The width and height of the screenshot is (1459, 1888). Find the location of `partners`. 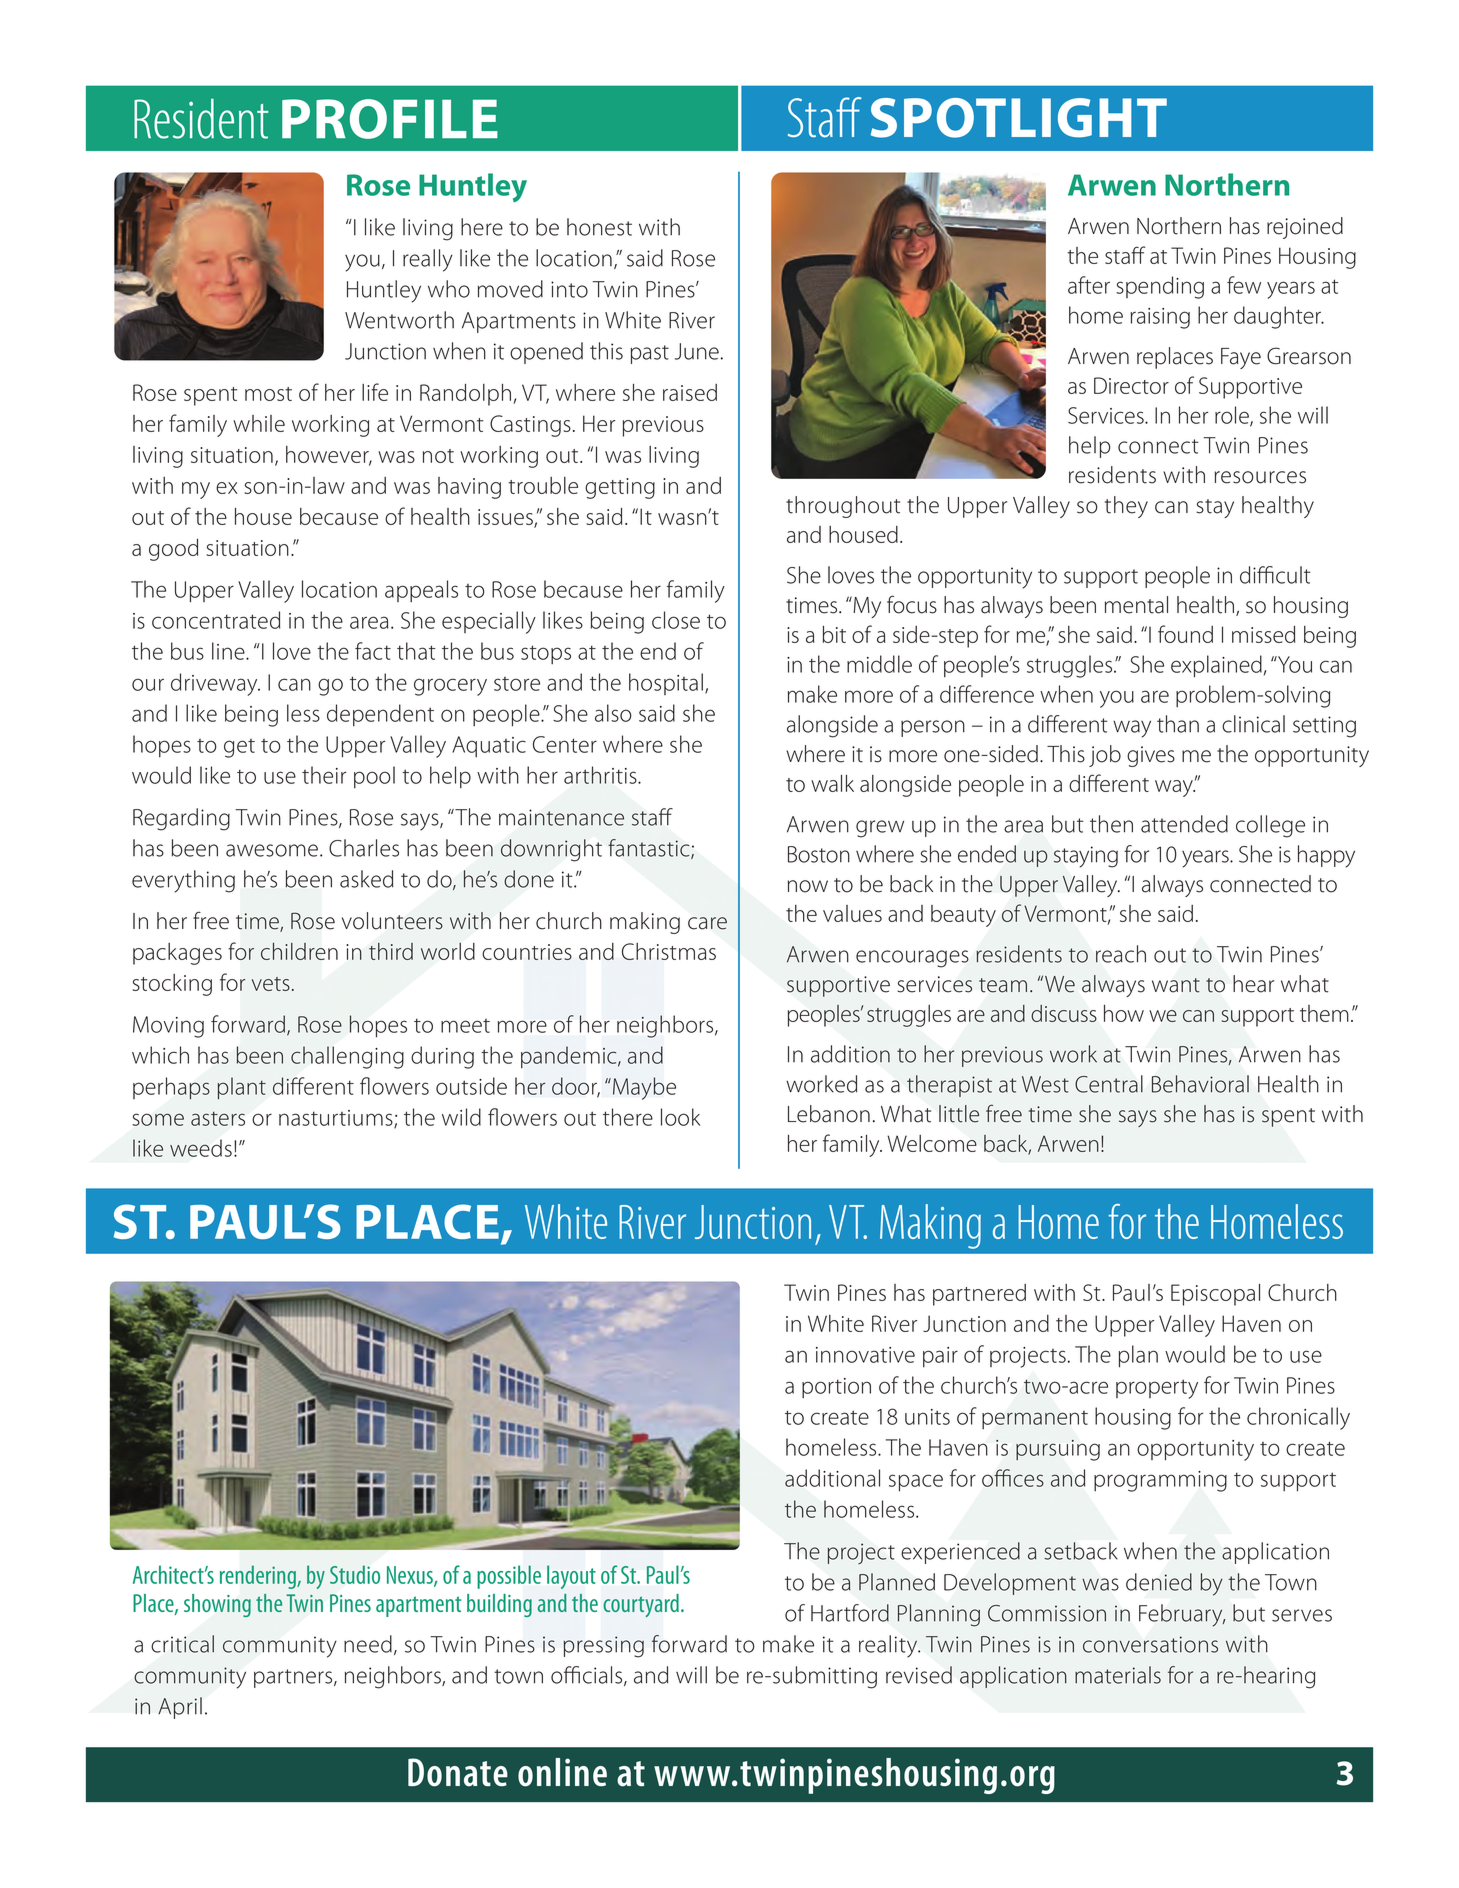

partners is located at coordinates (294, 1678).
